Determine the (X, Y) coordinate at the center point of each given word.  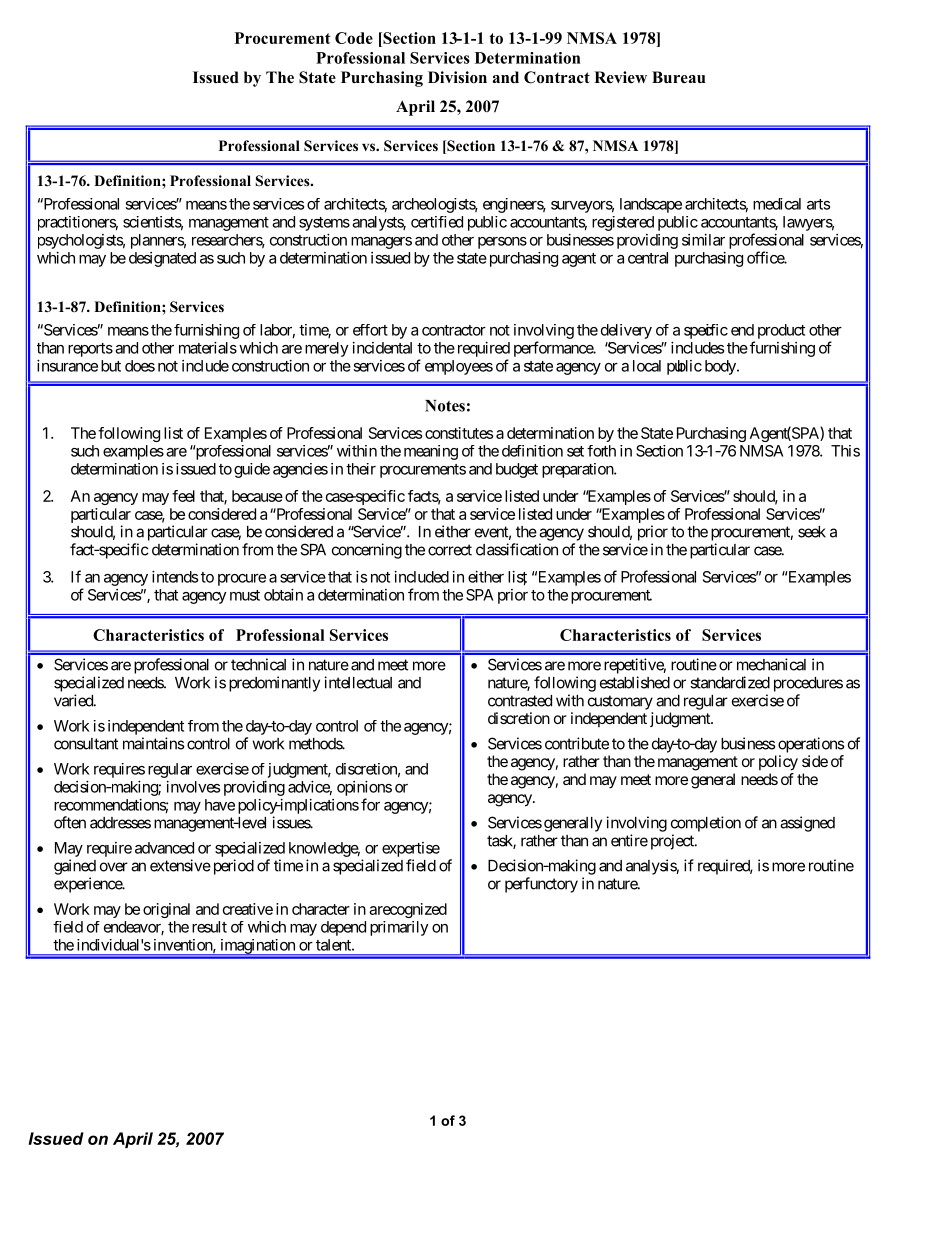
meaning (431, 452)
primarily (399, 928)
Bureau (678, 77)
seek (812, 532)
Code (354, 38)
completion (706, 824)
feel (183, 496)
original (166, 910)
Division (457, 77)
